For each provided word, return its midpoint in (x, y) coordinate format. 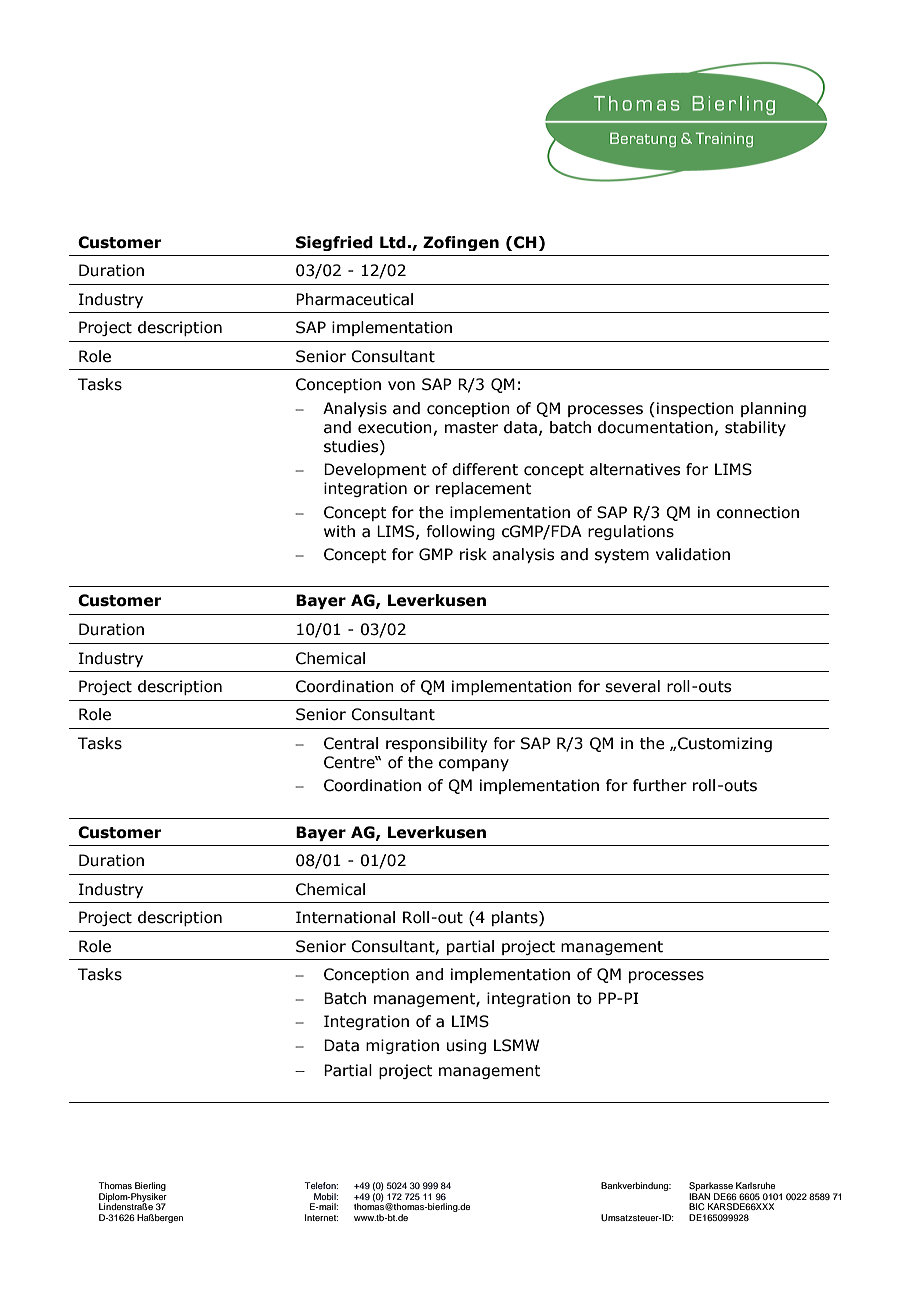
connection (758, 512)
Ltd (393, 242)
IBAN (699, 1196)
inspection (695, 409)
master (471, 428)
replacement (484, 489)
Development (375, 470)
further (660, 785)
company (474, 765)
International (345, 917)
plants (516, 918)
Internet (321, 1217)
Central (351, 743)
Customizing (725, 744)
